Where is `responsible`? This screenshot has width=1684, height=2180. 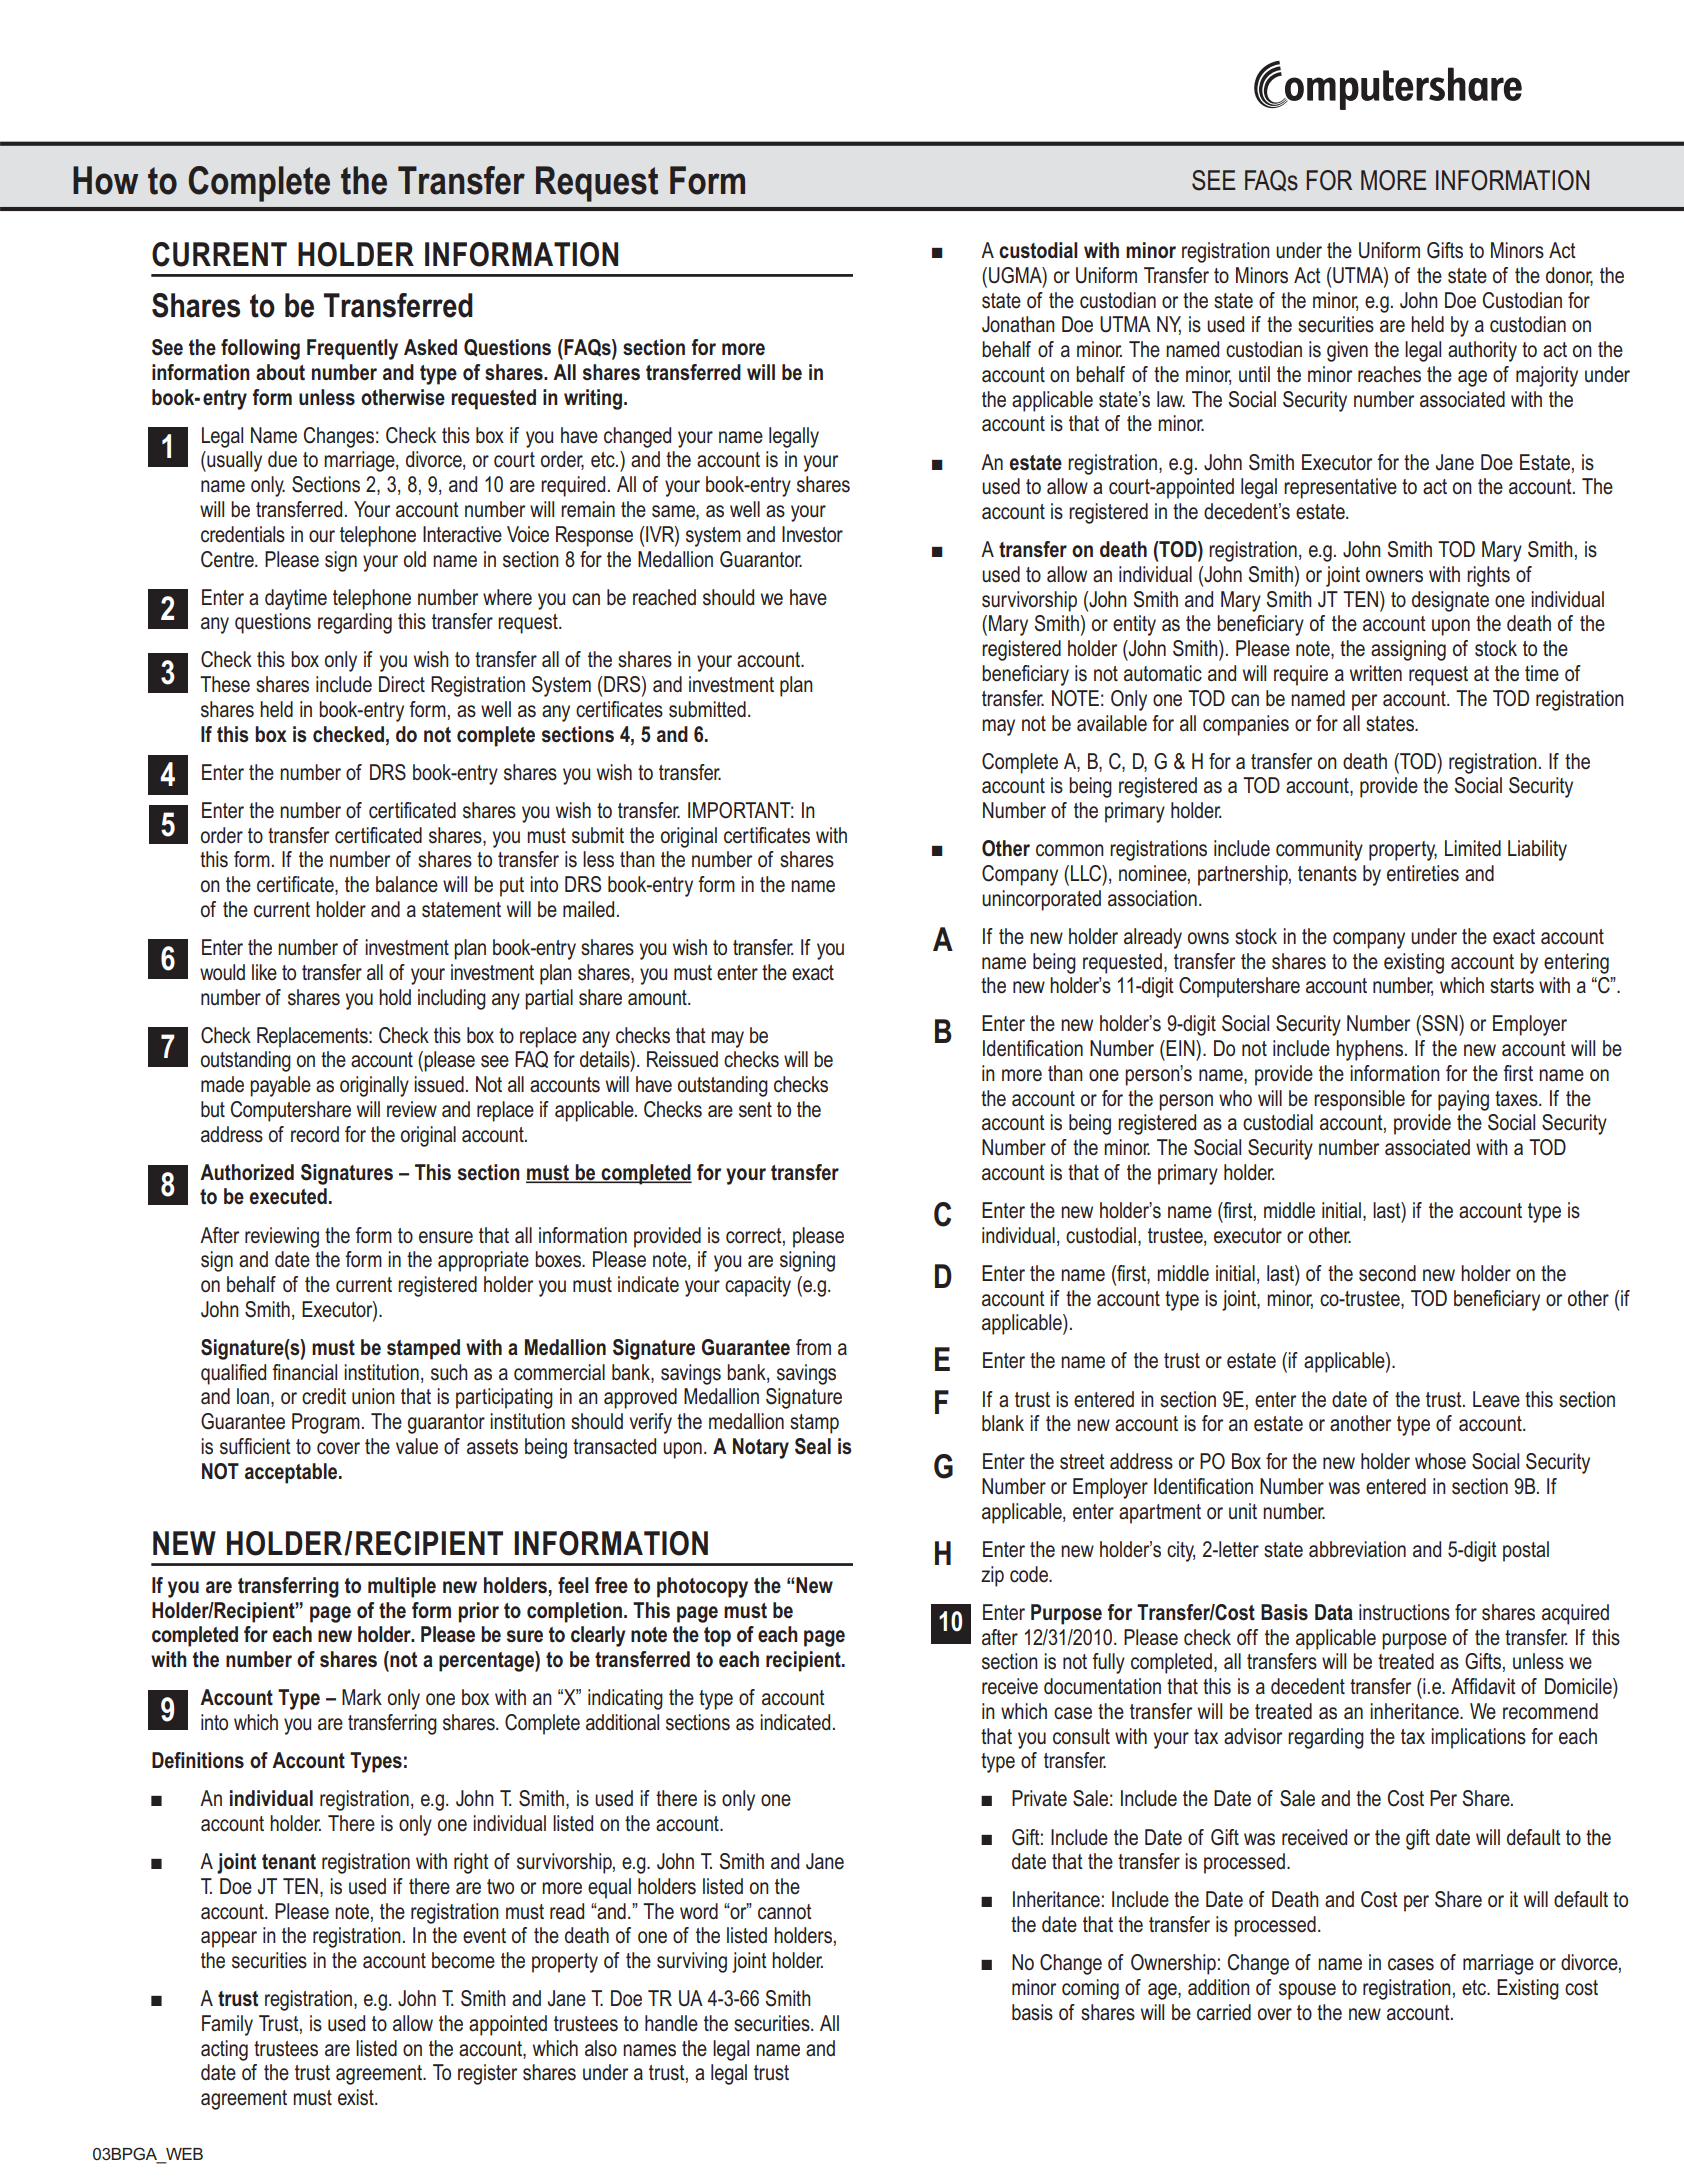
responsible is located at coordinates (1359, 1100).
